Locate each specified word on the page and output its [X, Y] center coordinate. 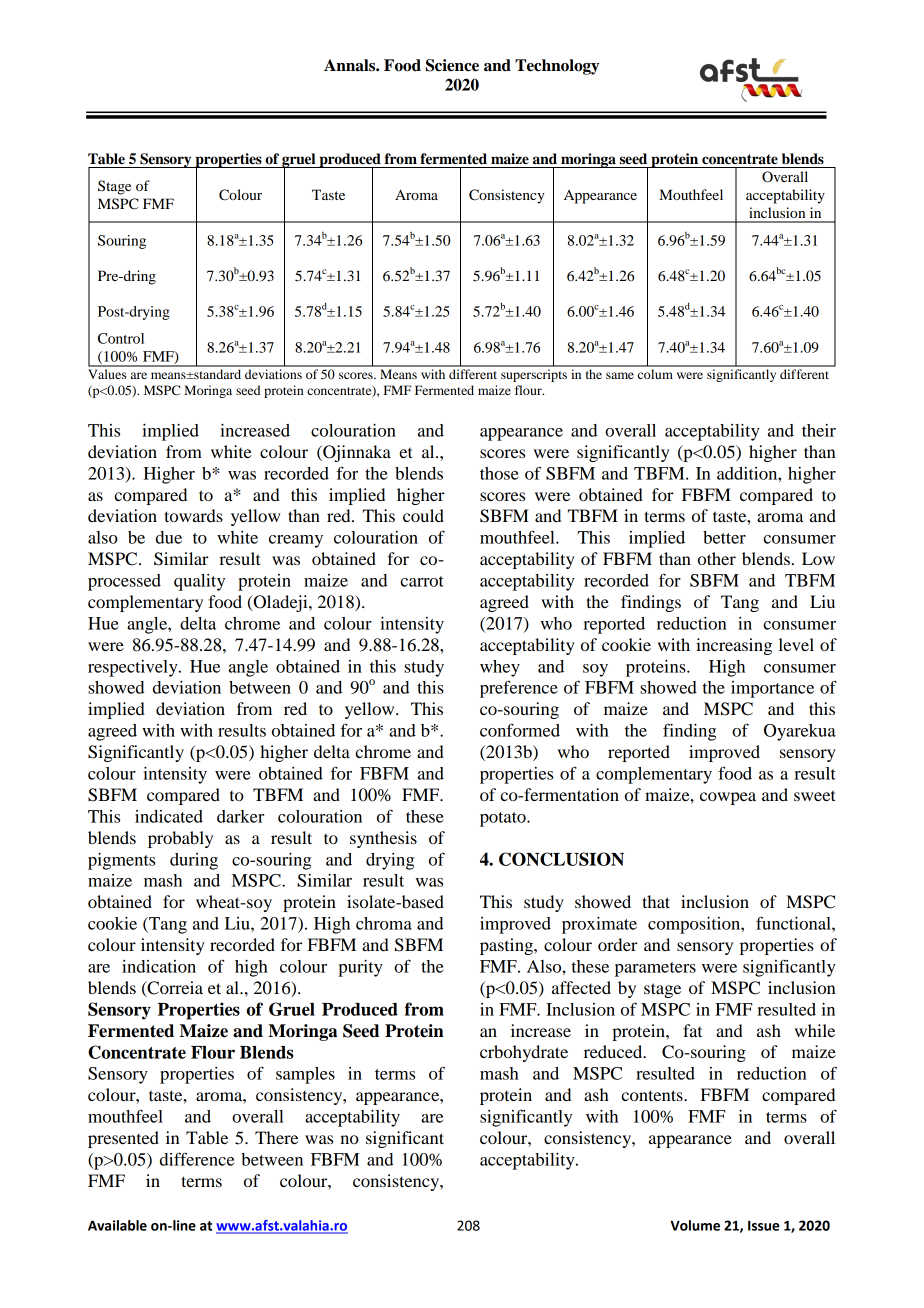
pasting [507, 946]
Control [121, 338]
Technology [557, 67]
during [194, 861]
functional [794, 923]
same [620, 375]
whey [500, 668]
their [819, 430]
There [276, 1137]
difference [197, 1159]
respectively [134, 668]
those [499, 473]
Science [452, 65]
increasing [734, 646]
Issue [763, 1226]
